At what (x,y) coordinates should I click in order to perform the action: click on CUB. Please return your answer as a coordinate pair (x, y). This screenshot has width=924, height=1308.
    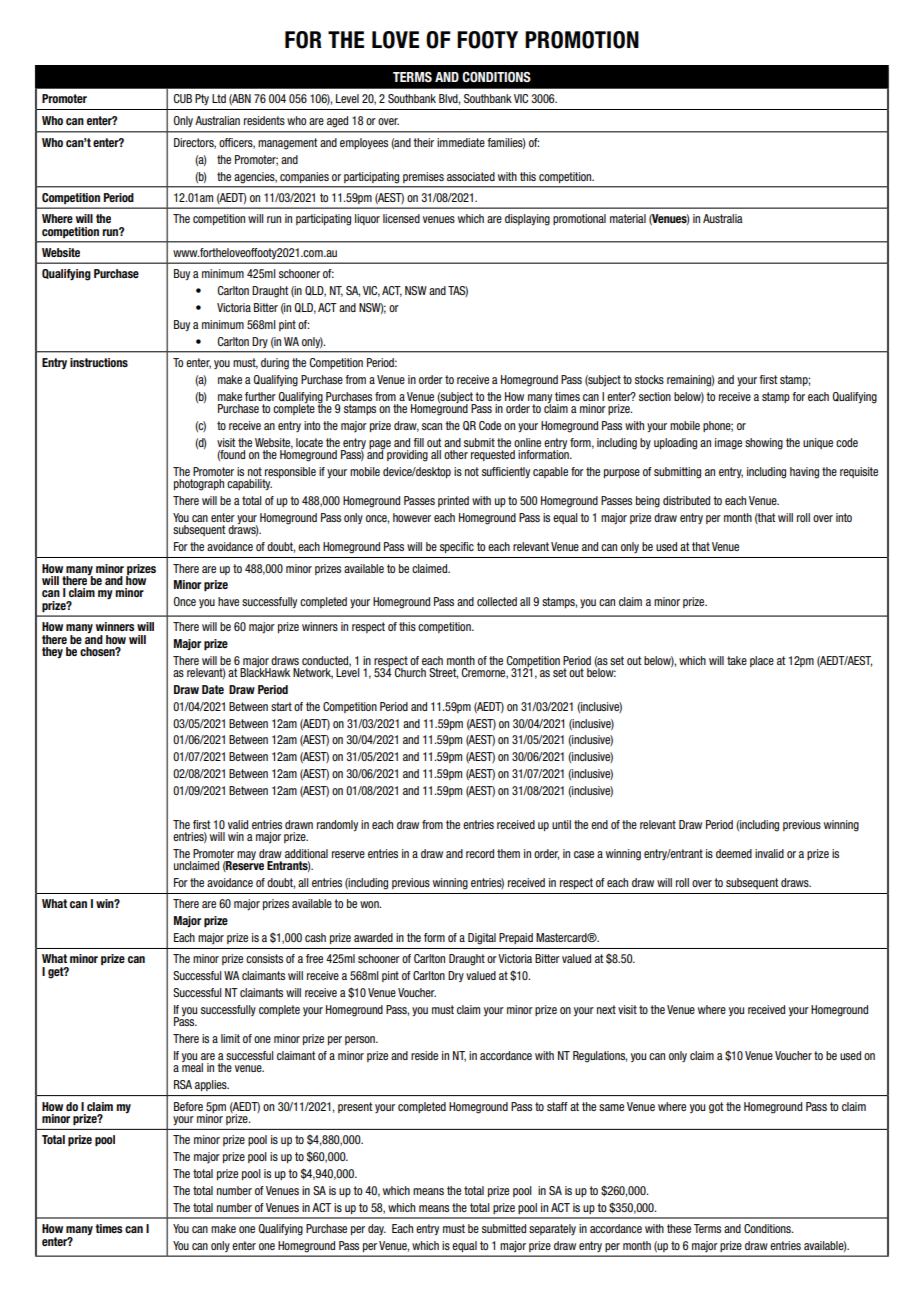
    Looking at the image, I should click on (183, 98).
